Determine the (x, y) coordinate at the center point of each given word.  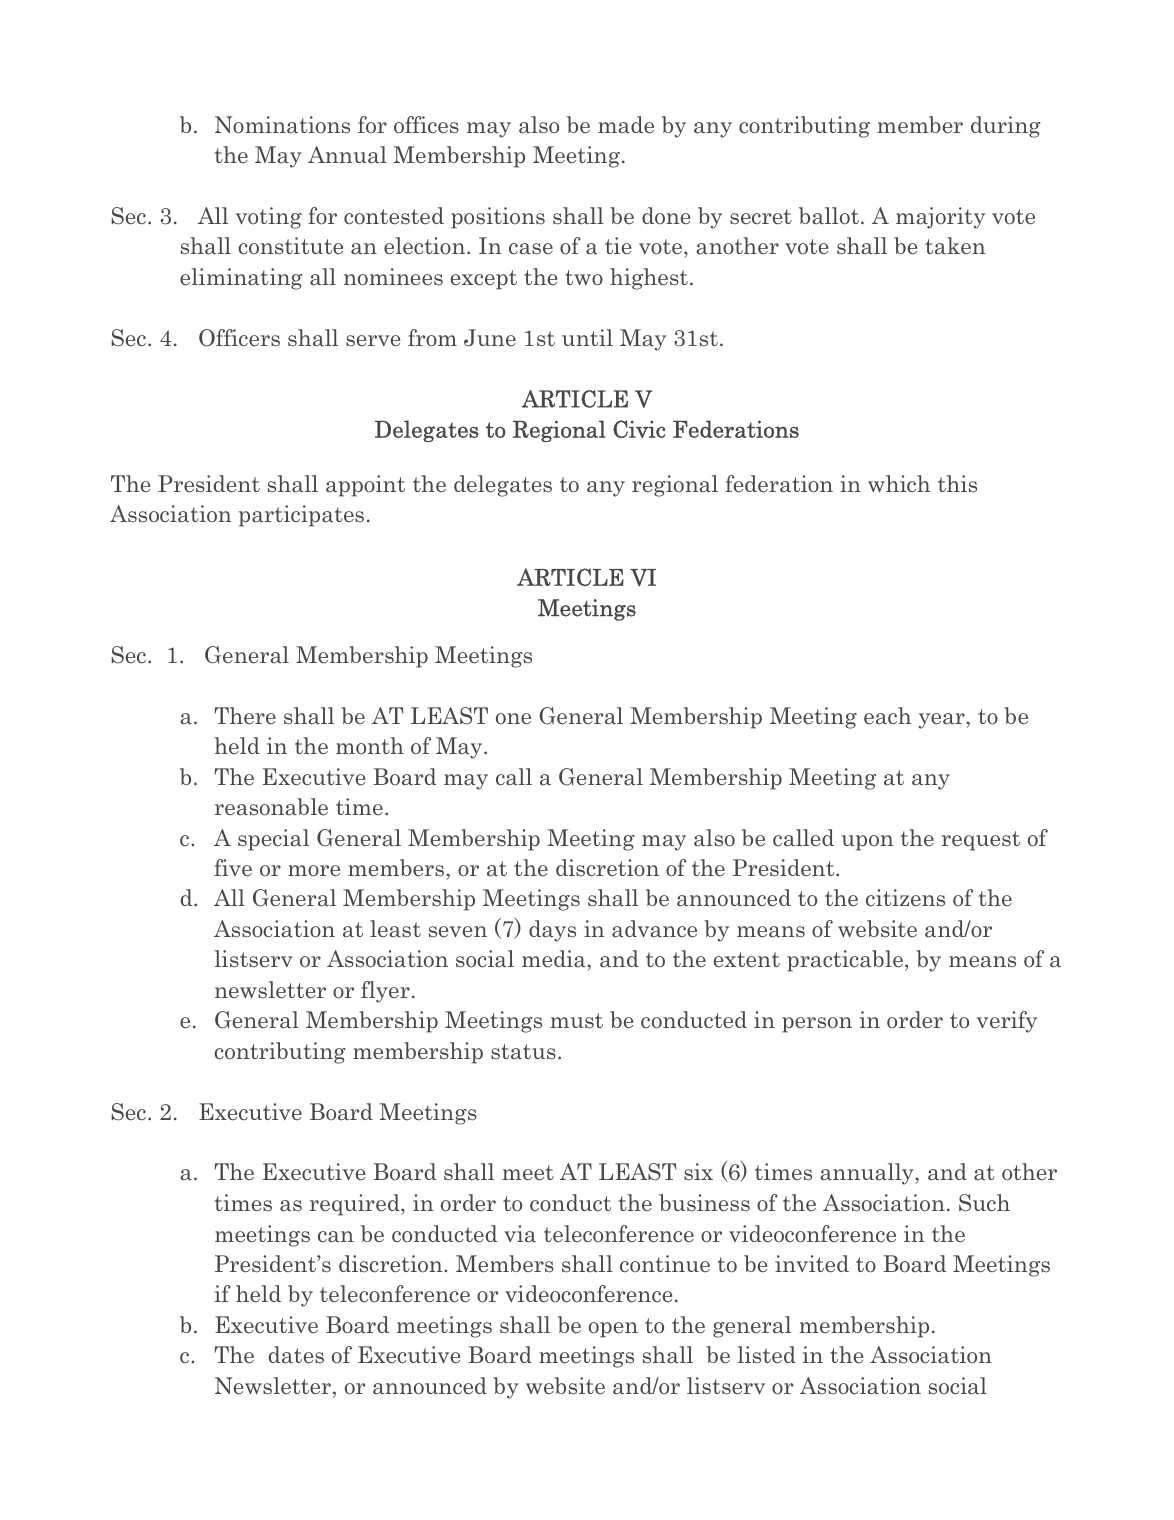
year (943, 721)
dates (296, 1355)
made (626, 125)
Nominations (282, 125)
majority (940, 218)
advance (654, 929)
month (370, 746)
